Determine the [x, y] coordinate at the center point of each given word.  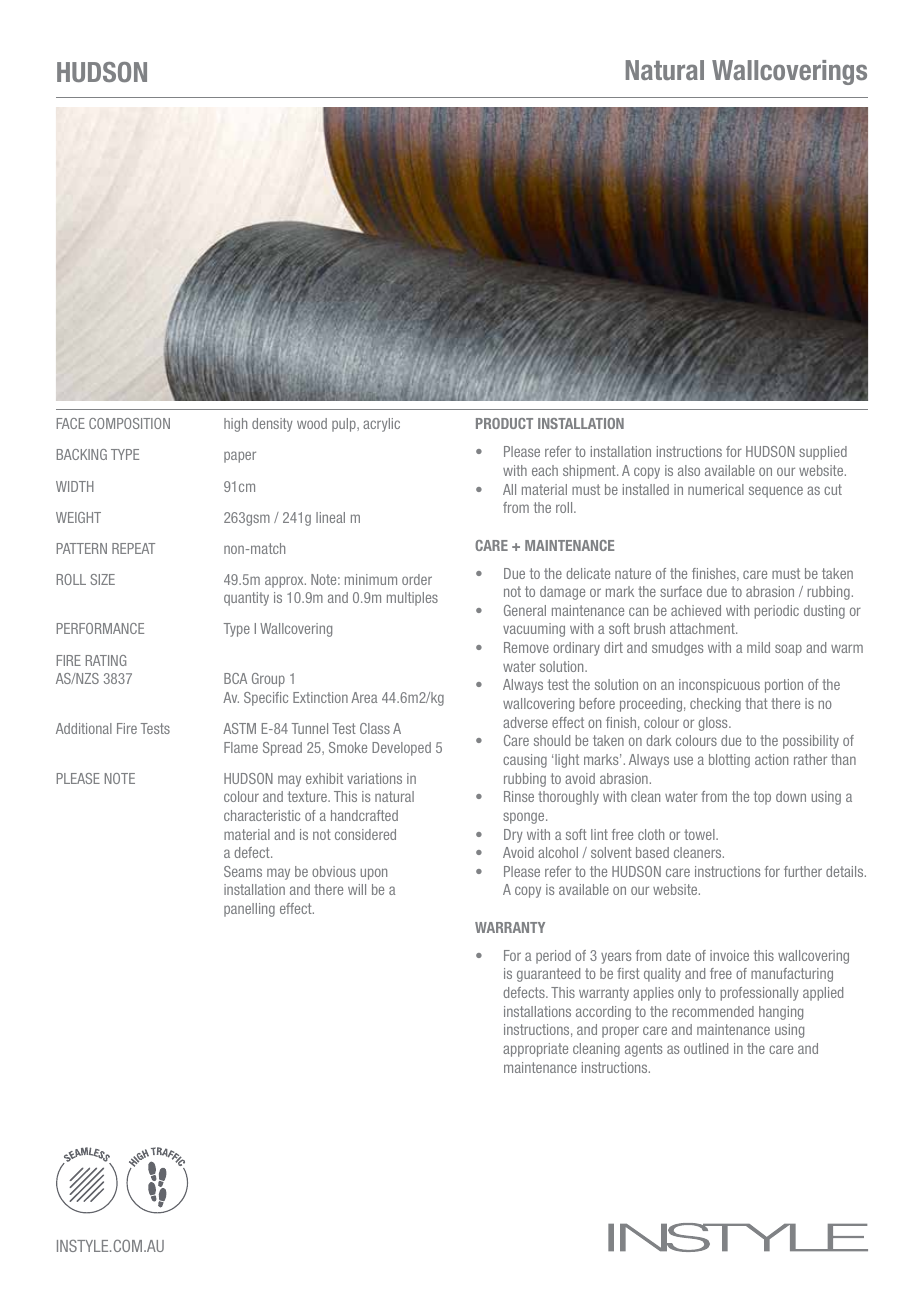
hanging [781, 1013]
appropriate [535, 1050]
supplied [823, 453]
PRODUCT [504, 423]
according [603, 1013]
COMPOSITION [129, 423]
